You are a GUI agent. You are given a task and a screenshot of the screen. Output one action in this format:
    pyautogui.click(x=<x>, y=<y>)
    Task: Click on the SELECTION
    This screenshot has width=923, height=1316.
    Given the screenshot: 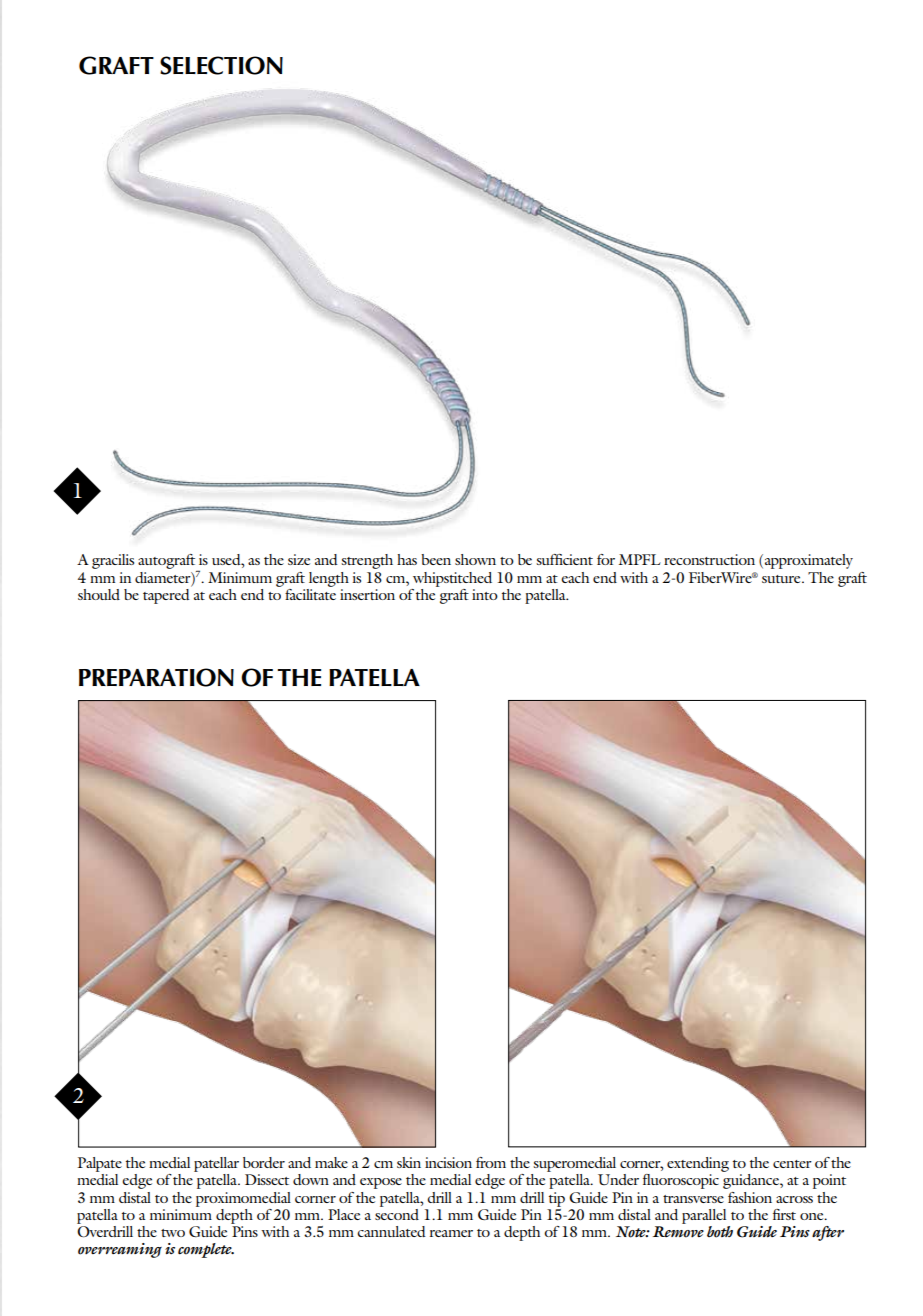 What is the action you would take?
    pyautogui.click(x=221, y=65)
